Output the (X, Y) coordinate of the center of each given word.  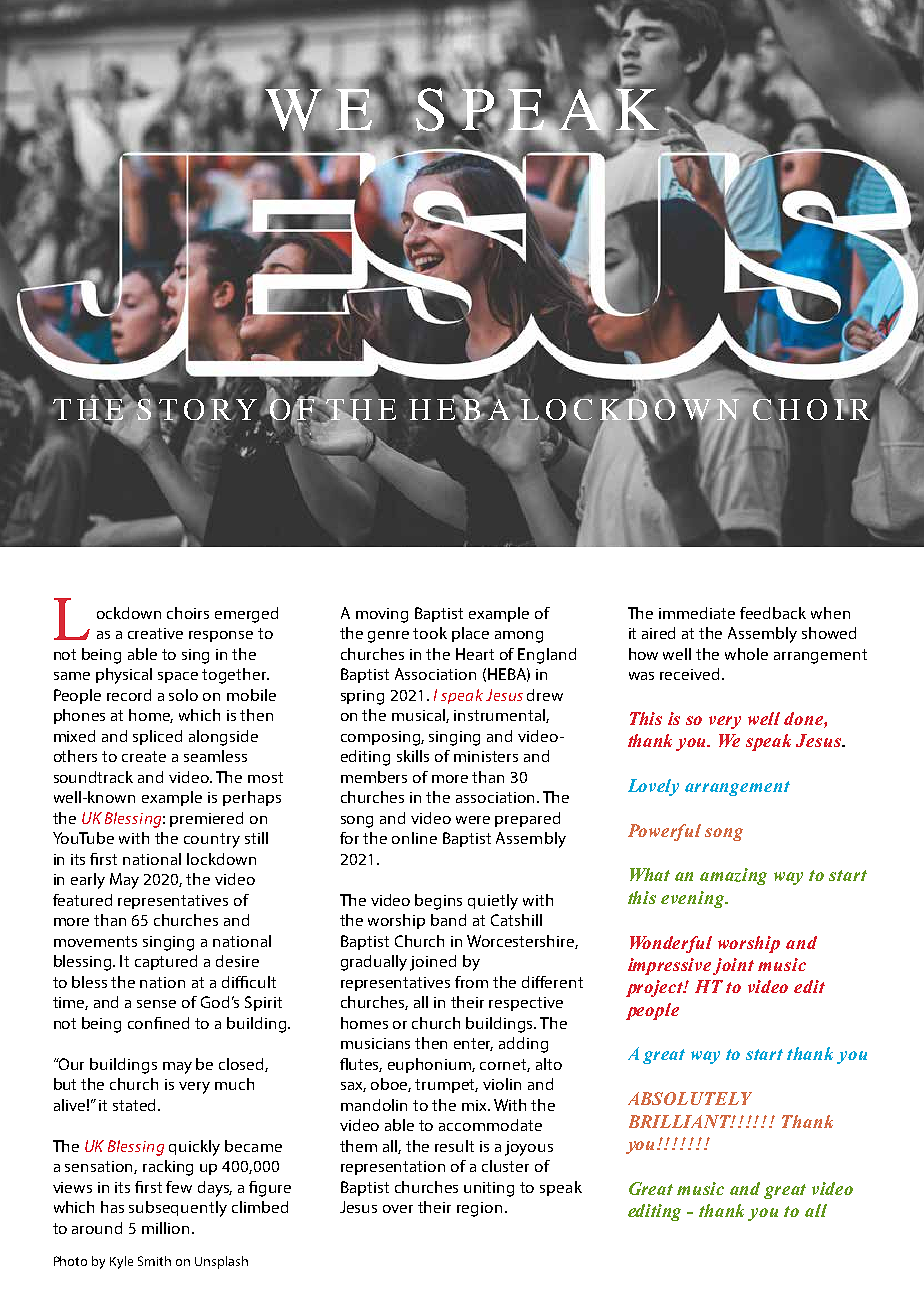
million (165, 1228)
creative (155, 633)
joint (733, 966)
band (448, 920)
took (430, 633)
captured (166, 962)
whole (746, 654)
